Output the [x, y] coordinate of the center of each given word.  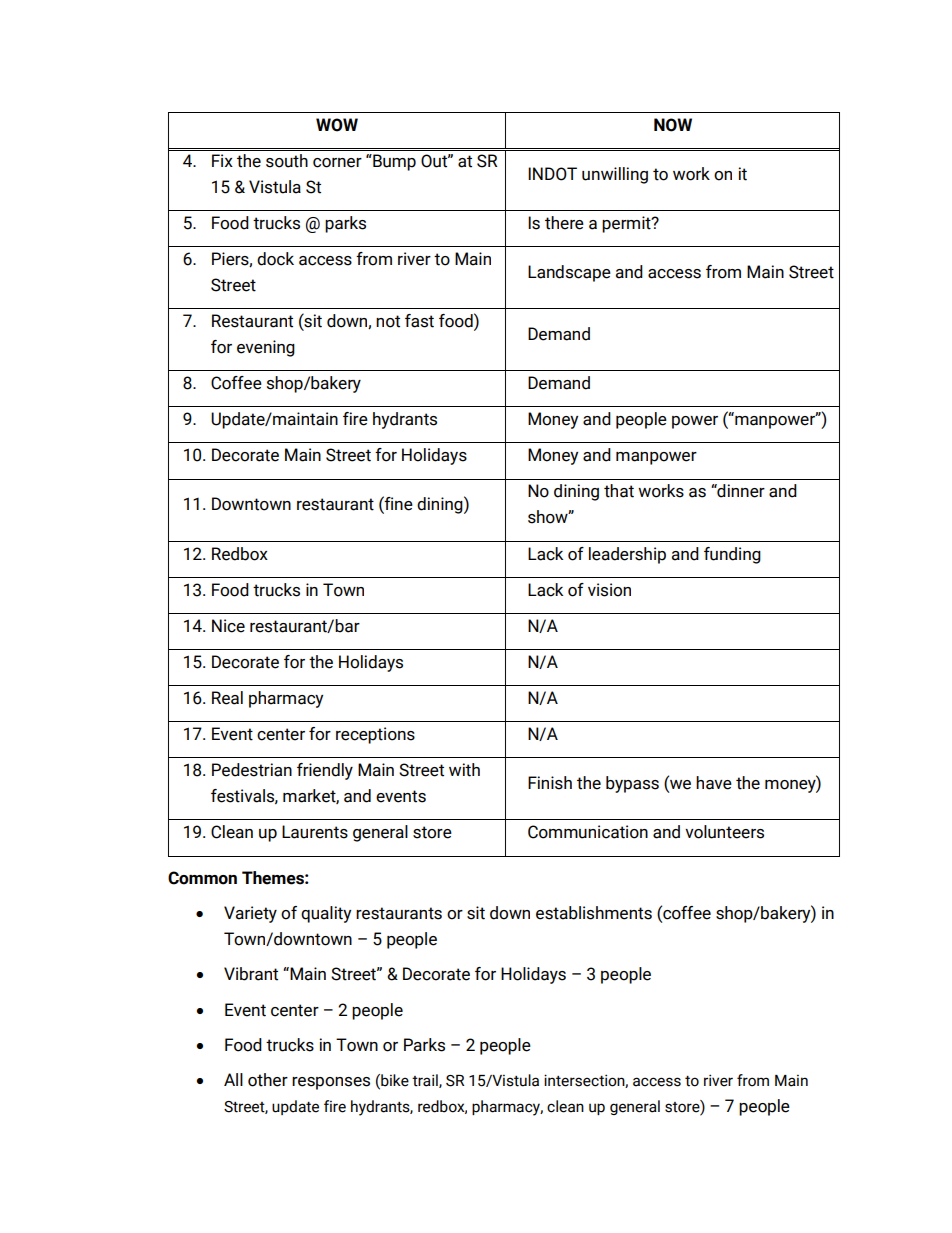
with [464, 770]
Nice [228, 626]
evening [266, 348]
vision [609, 590]
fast [419, 321]
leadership [627, 555]
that [619, 491]
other [268, 1080]
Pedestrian [252, 770]
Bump [393, 162]
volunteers [724, 832]
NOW [673, 125]
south [287, 161]
